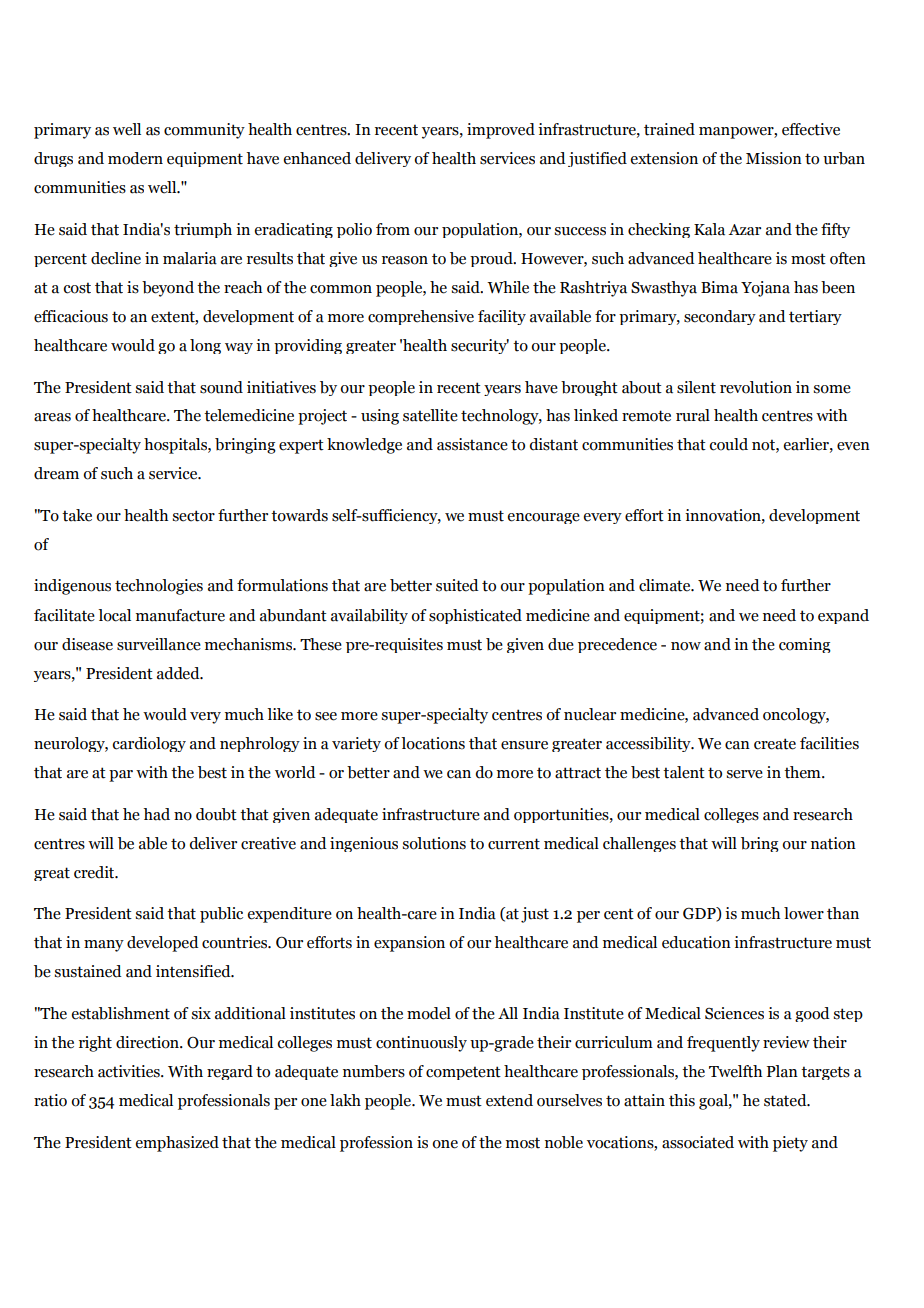 This screenshot has width=924, height=1308. I want to click on emphasized, so click(177, 1144).
